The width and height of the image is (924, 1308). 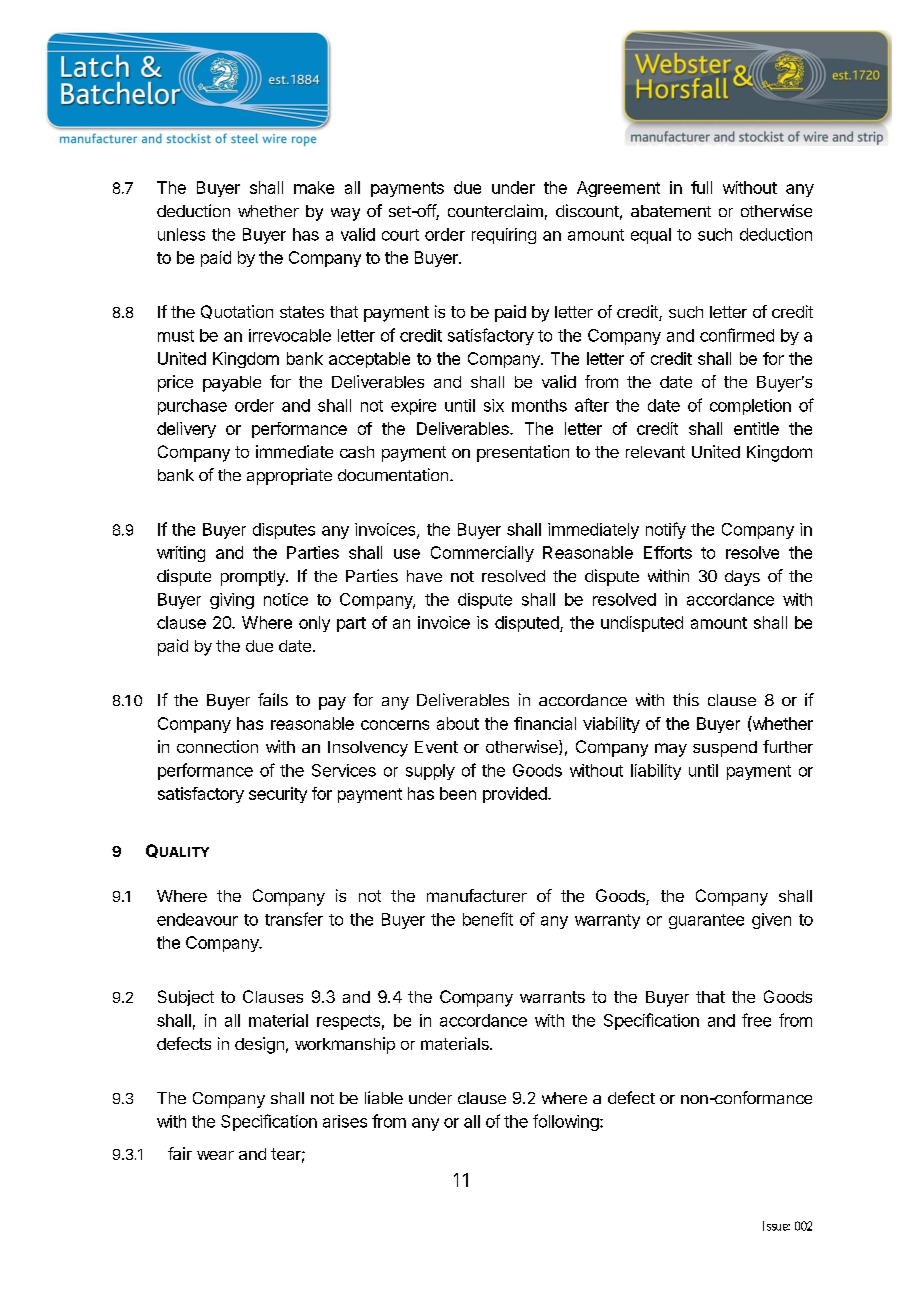 I want to click on this, so click(x=686, y=699).
